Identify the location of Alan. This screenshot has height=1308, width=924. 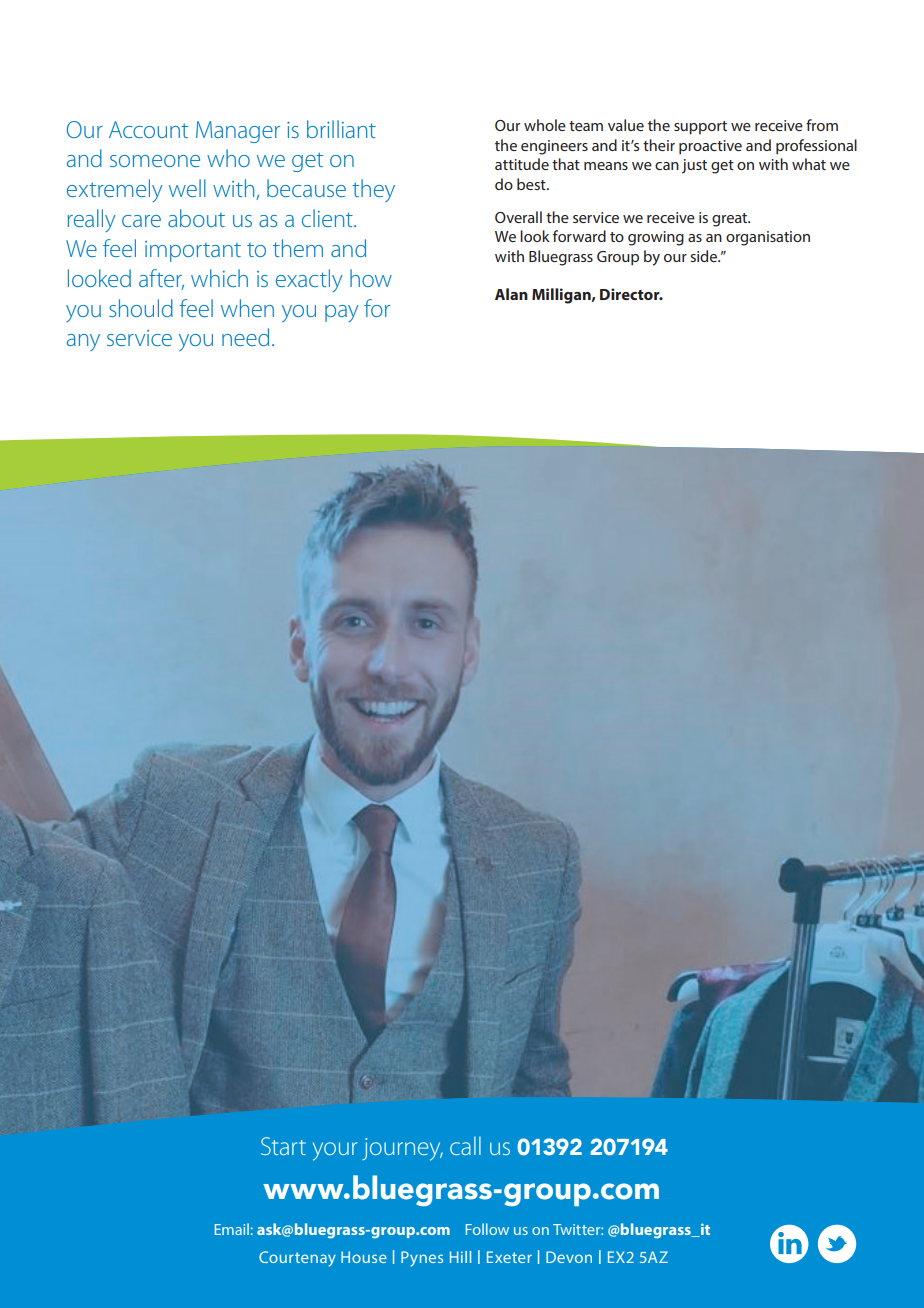
(511, 294).
